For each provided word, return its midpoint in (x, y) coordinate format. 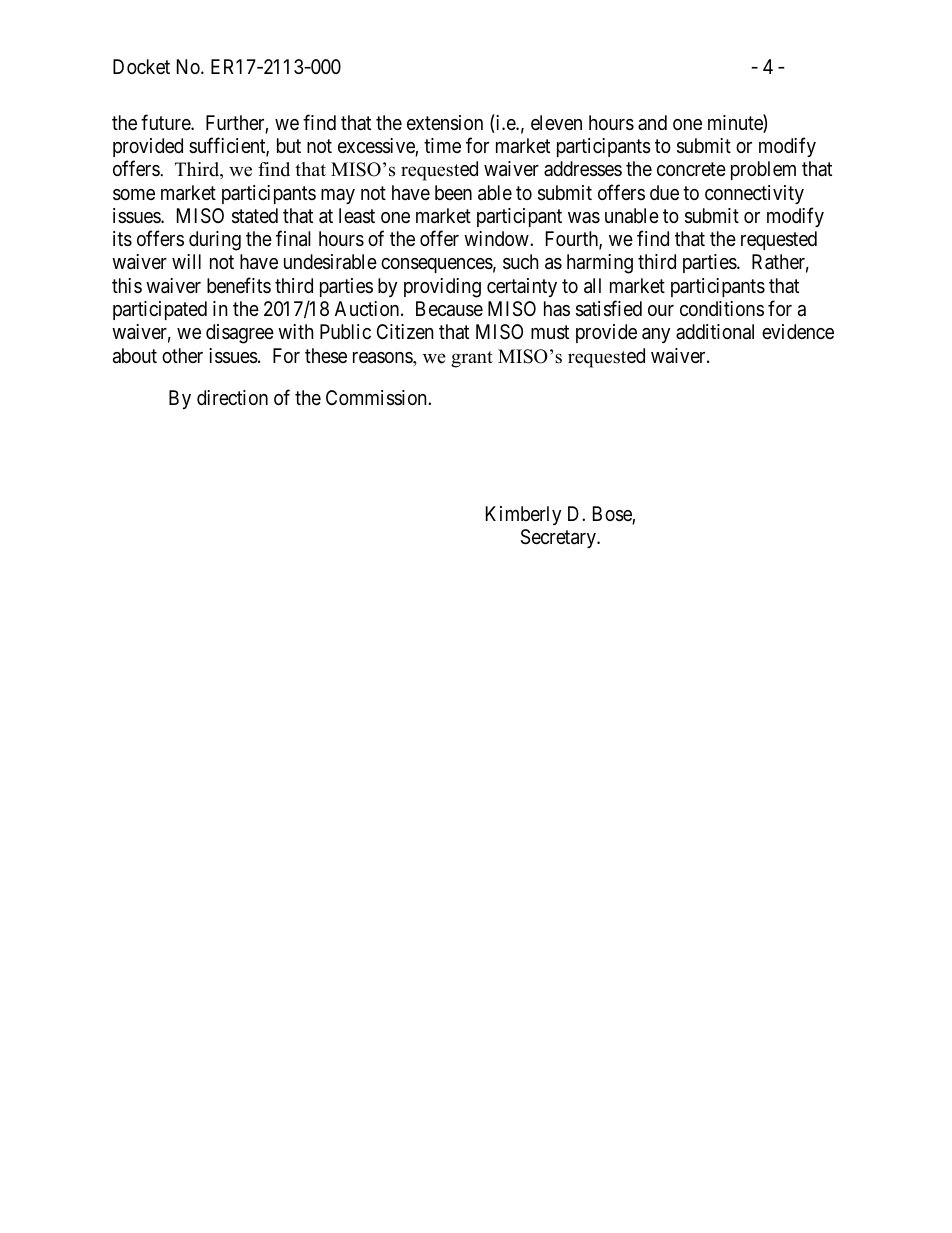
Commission (377, 398)
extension (445, 123)
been (453, 192)
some (134, 195)
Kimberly (523, 515)
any (656, 335)
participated (160, 310)
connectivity (754, 194)
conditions (722, 308)
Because (449, 309)
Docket (141, 66)
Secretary (559, 538)
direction (232, 397)
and (652, 122)
